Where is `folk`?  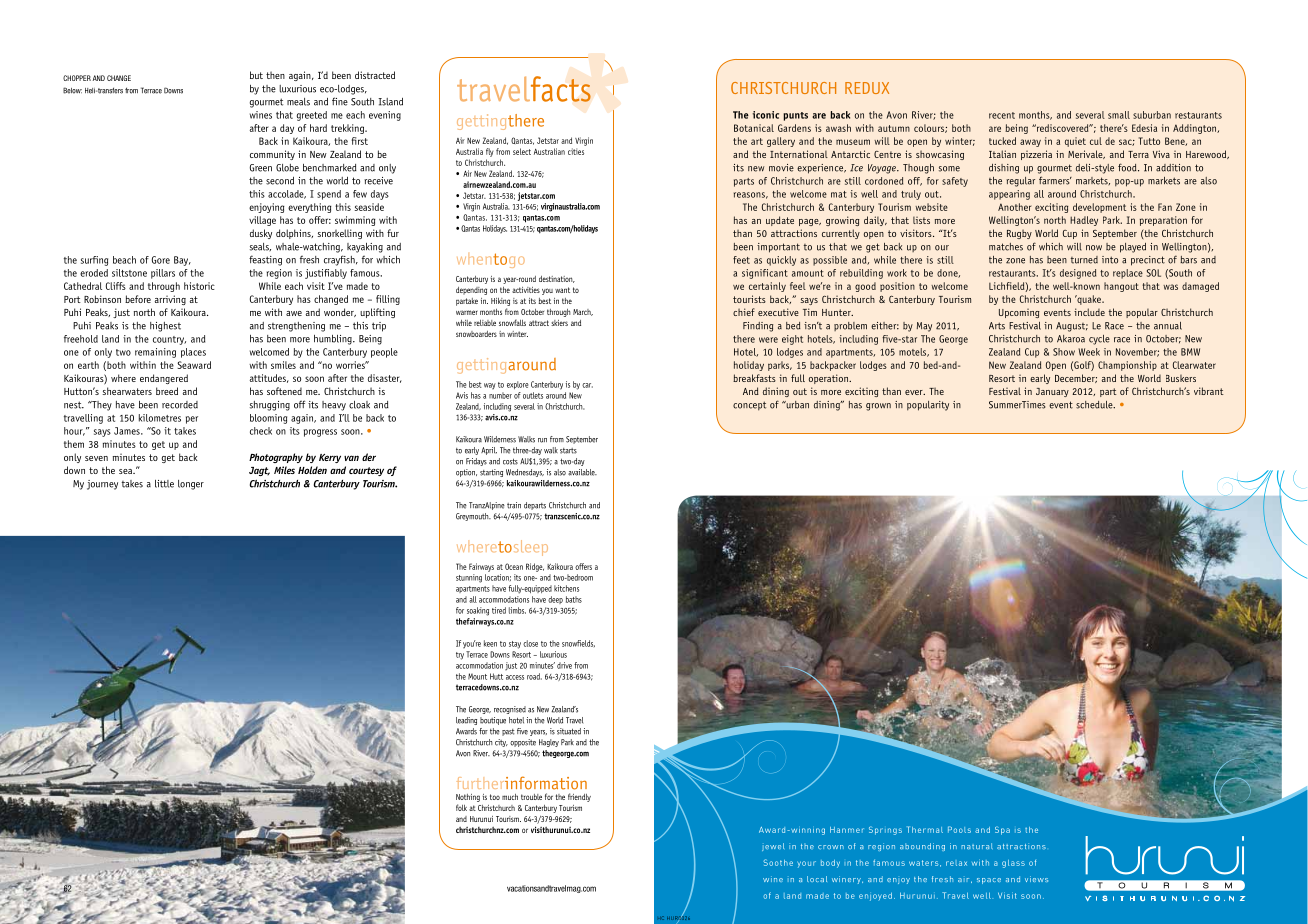
folk is located at coordinates (461, 807).
